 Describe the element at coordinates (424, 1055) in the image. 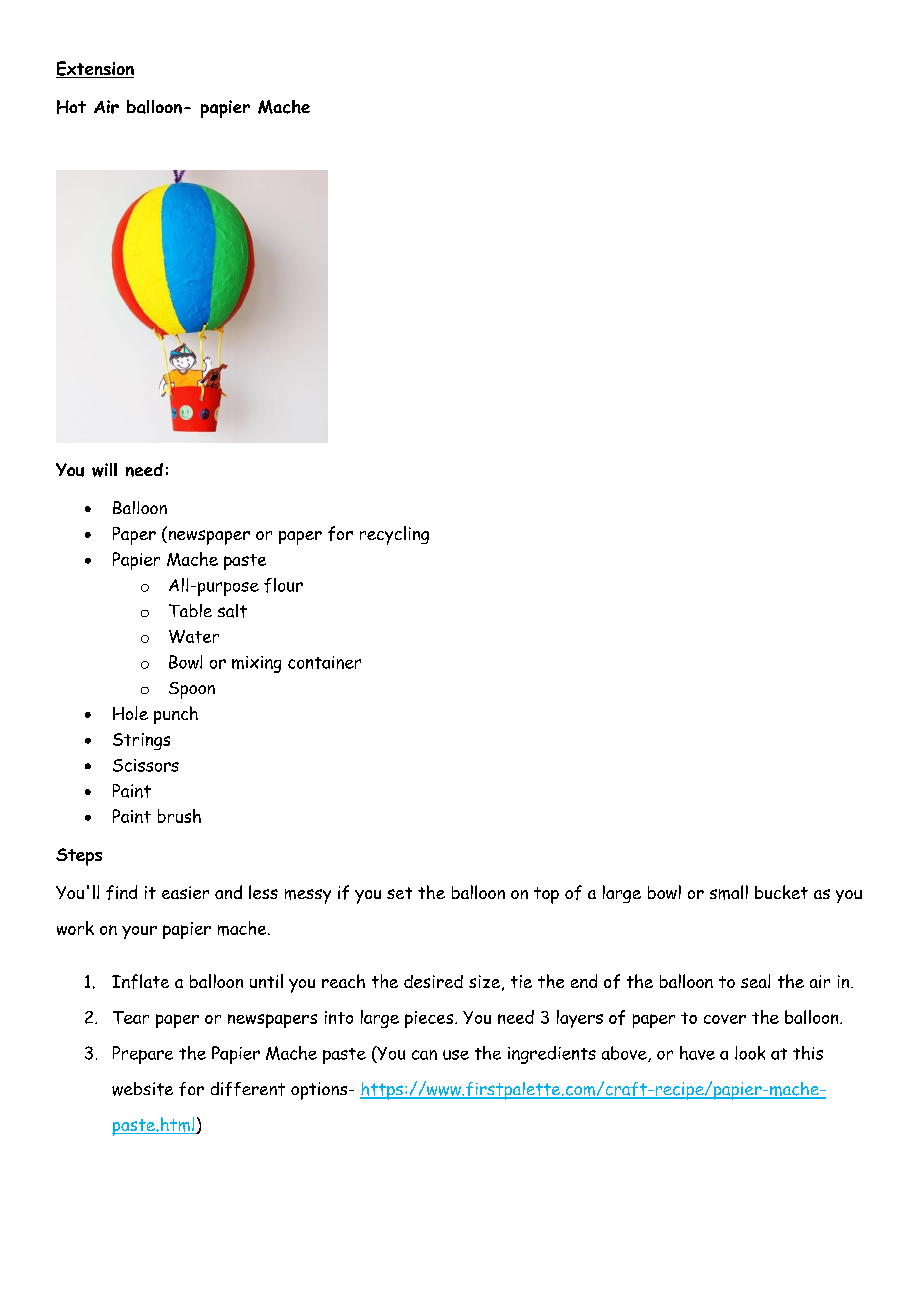

I see `can` at that location.
